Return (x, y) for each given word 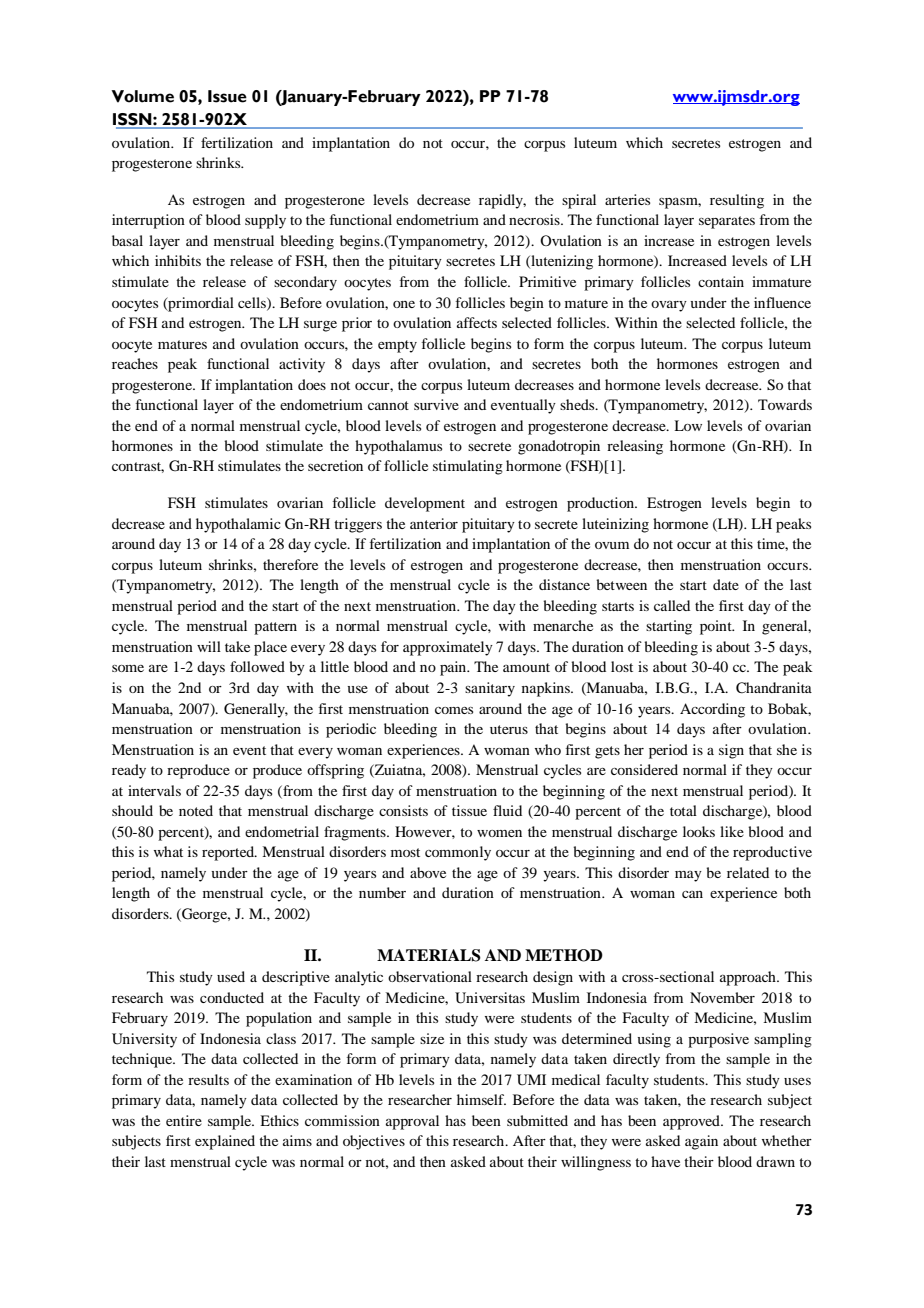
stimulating (468, 467)
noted (196, 810)
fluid (507, 810)
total (683, 810)
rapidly (502, 201)
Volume (142, 96)
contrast (138, 467)
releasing (635, 447)
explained (225, 1142)
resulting (737, 201)
